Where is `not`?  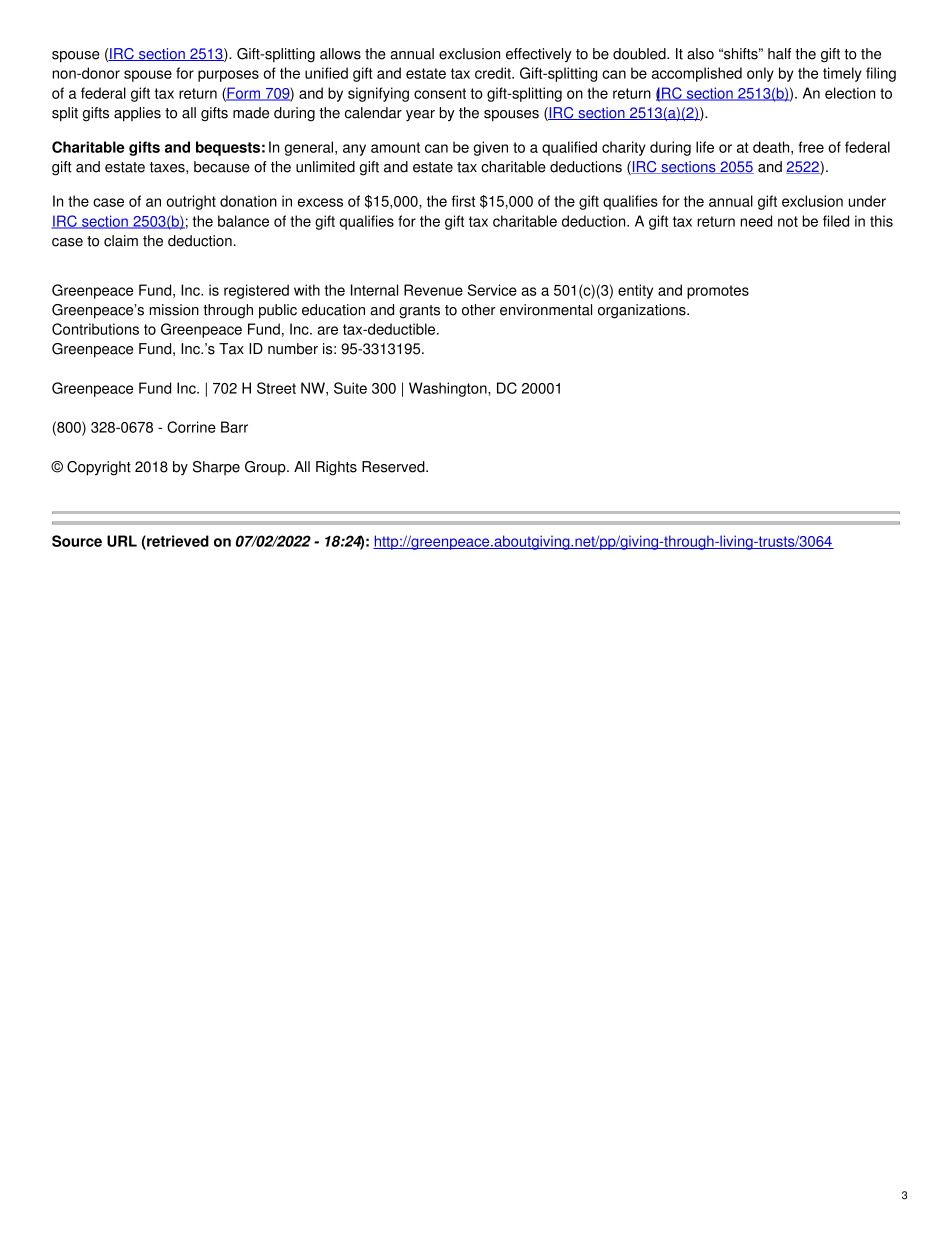 not is located at coordinates (788, 221).
